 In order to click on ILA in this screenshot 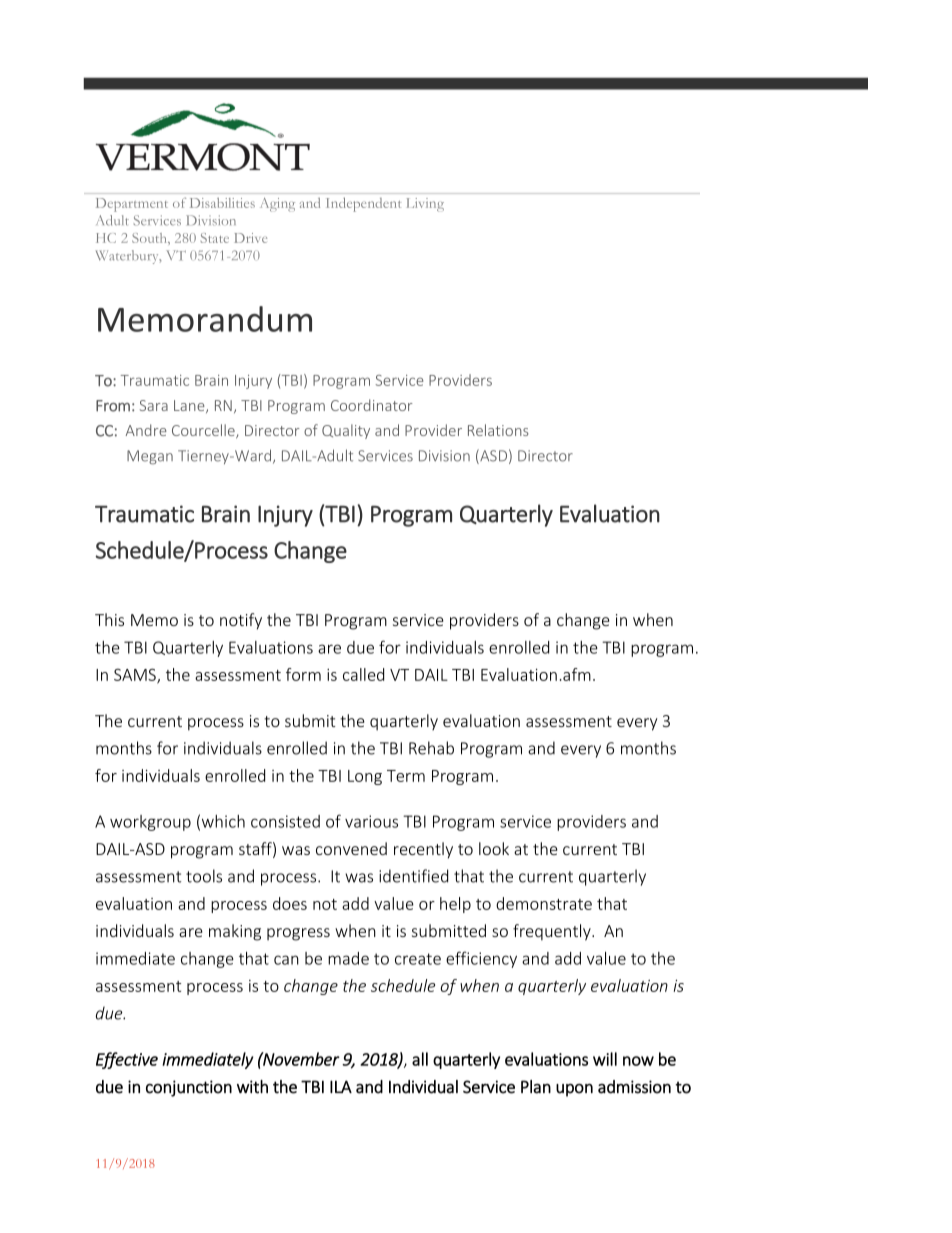, I will do `click(341, 1086)`.
